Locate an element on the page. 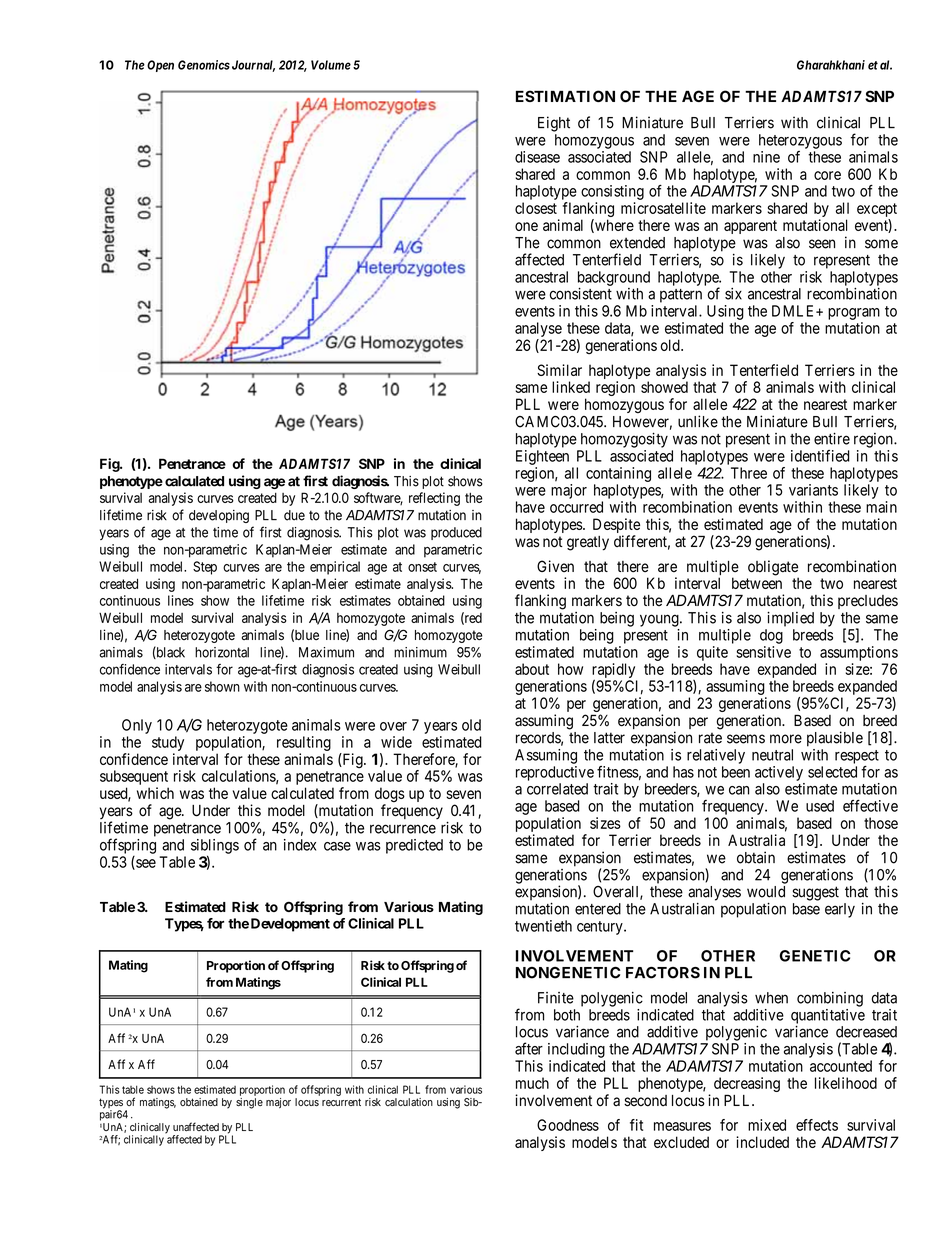  ESTIMATION is located at coordinates (565, 96).
